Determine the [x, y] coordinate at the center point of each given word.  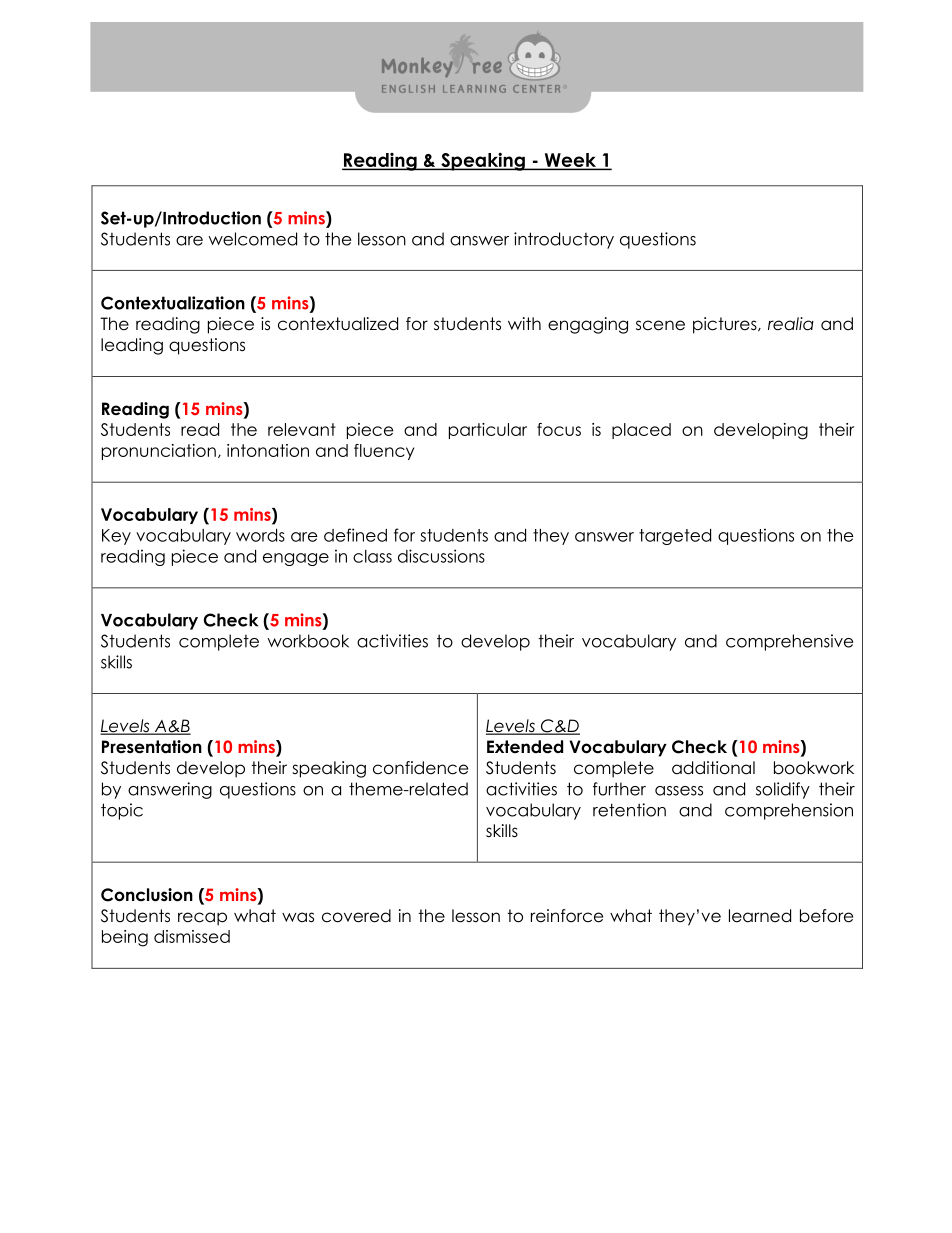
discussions [441, 556]
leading [132, 346]
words [260, 535]
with [524, 323]
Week [570, 161]
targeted [675, 537]
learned [760, 916]
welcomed [252, 239]
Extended [525, 747]
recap [202, 919]
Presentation [152, 747]
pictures [726, 325]
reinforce [567, 916]
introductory [564, 240]
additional [713, 768]
